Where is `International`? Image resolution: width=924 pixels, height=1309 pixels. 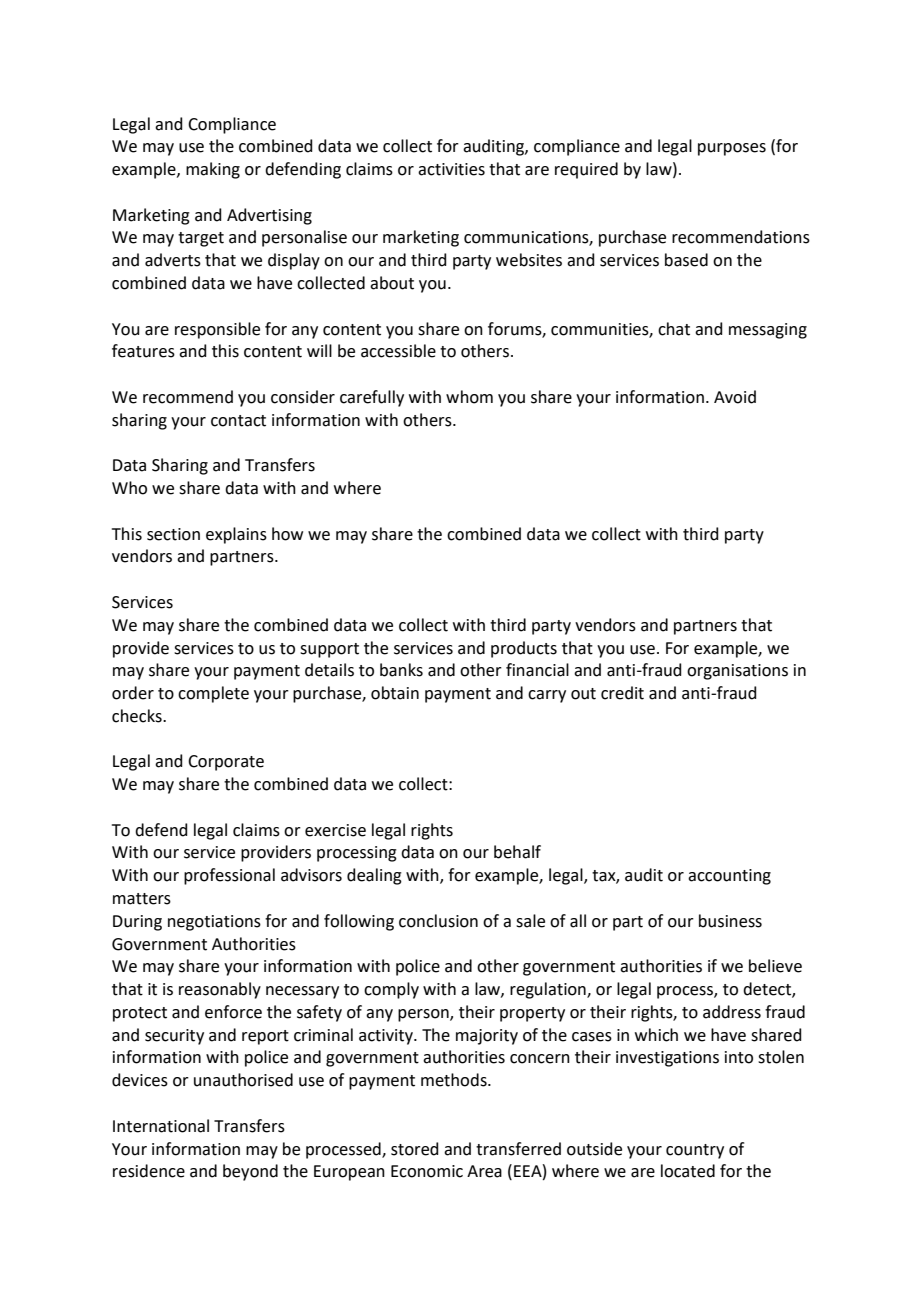
International is located at coordinates (161, 1126).
